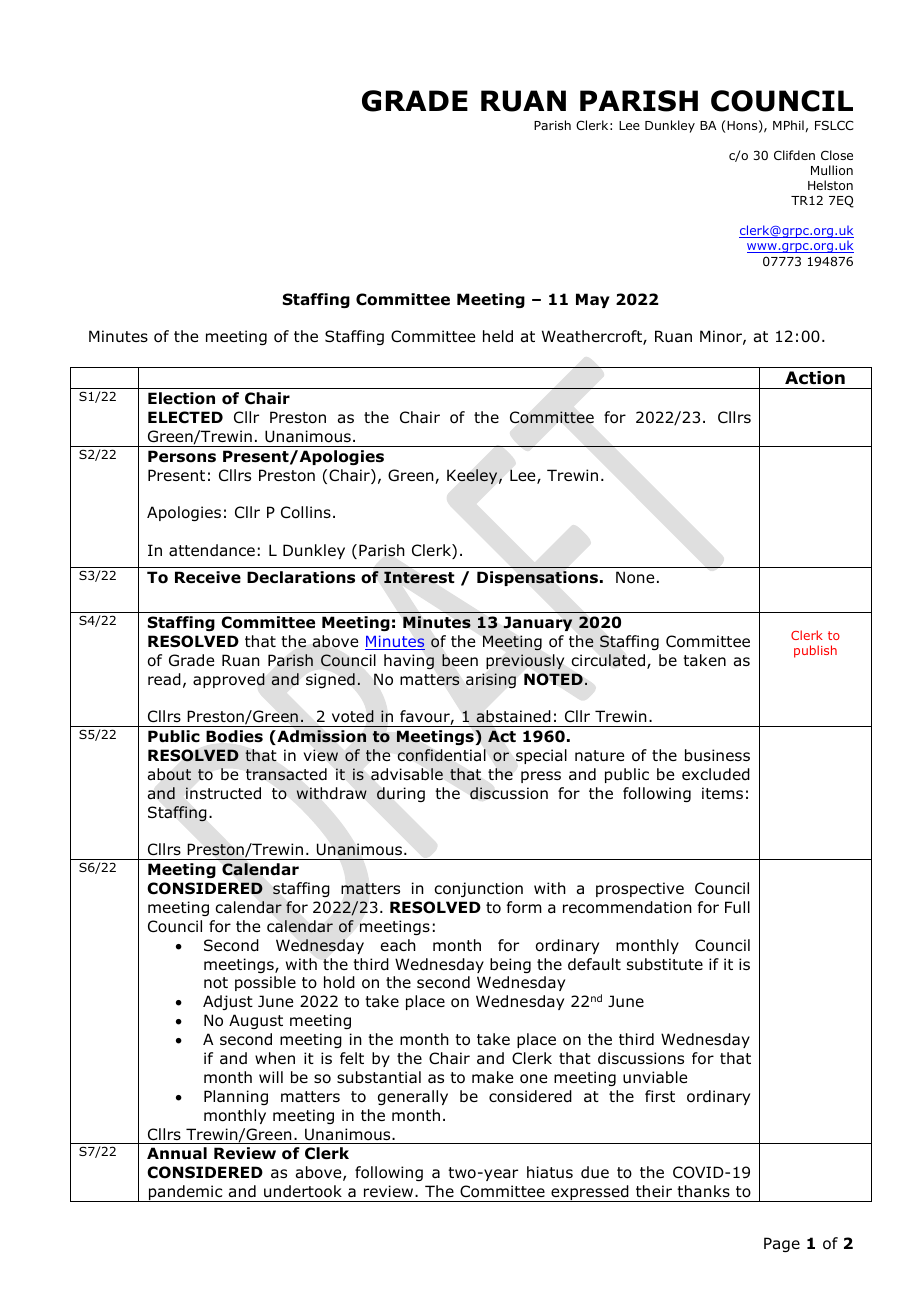  Describe the element at coordinates (837, 155) in the screenshot. I see `Close` at that location.
